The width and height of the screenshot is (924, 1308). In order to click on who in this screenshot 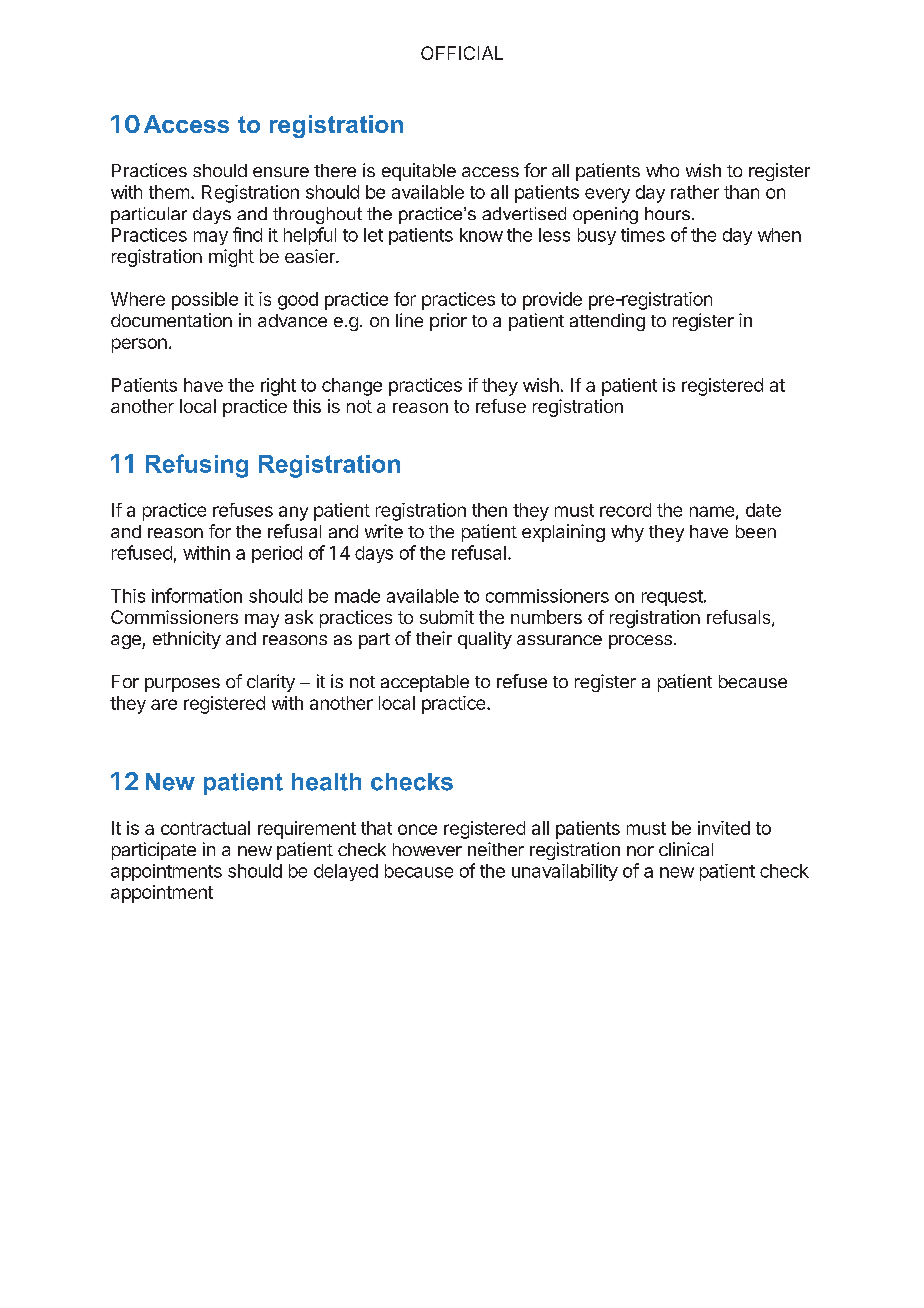, I will do `click(662, 170)`.
